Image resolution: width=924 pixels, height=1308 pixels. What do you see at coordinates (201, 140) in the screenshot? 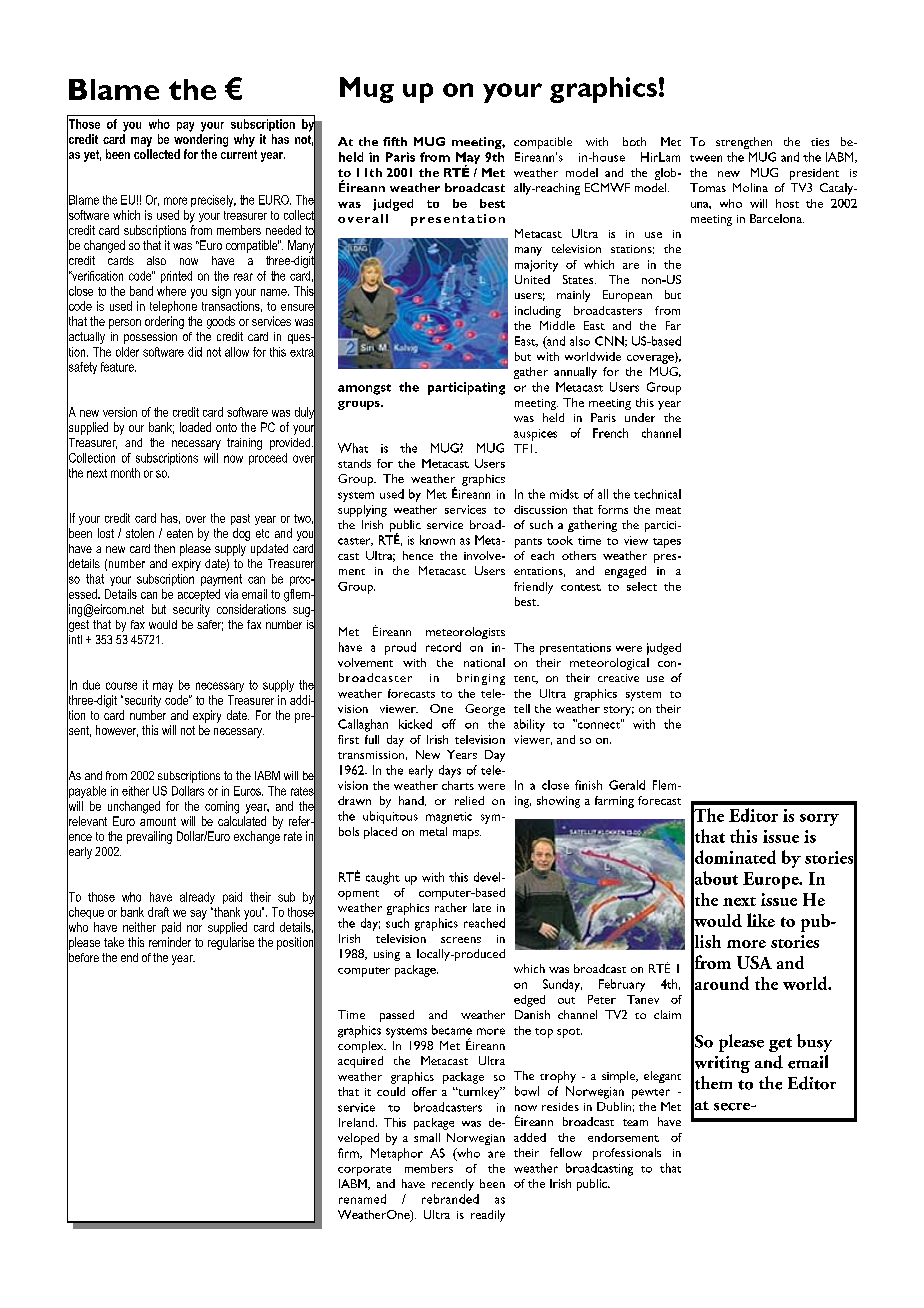
I see `wondering` at bounding box center [201, 140].
